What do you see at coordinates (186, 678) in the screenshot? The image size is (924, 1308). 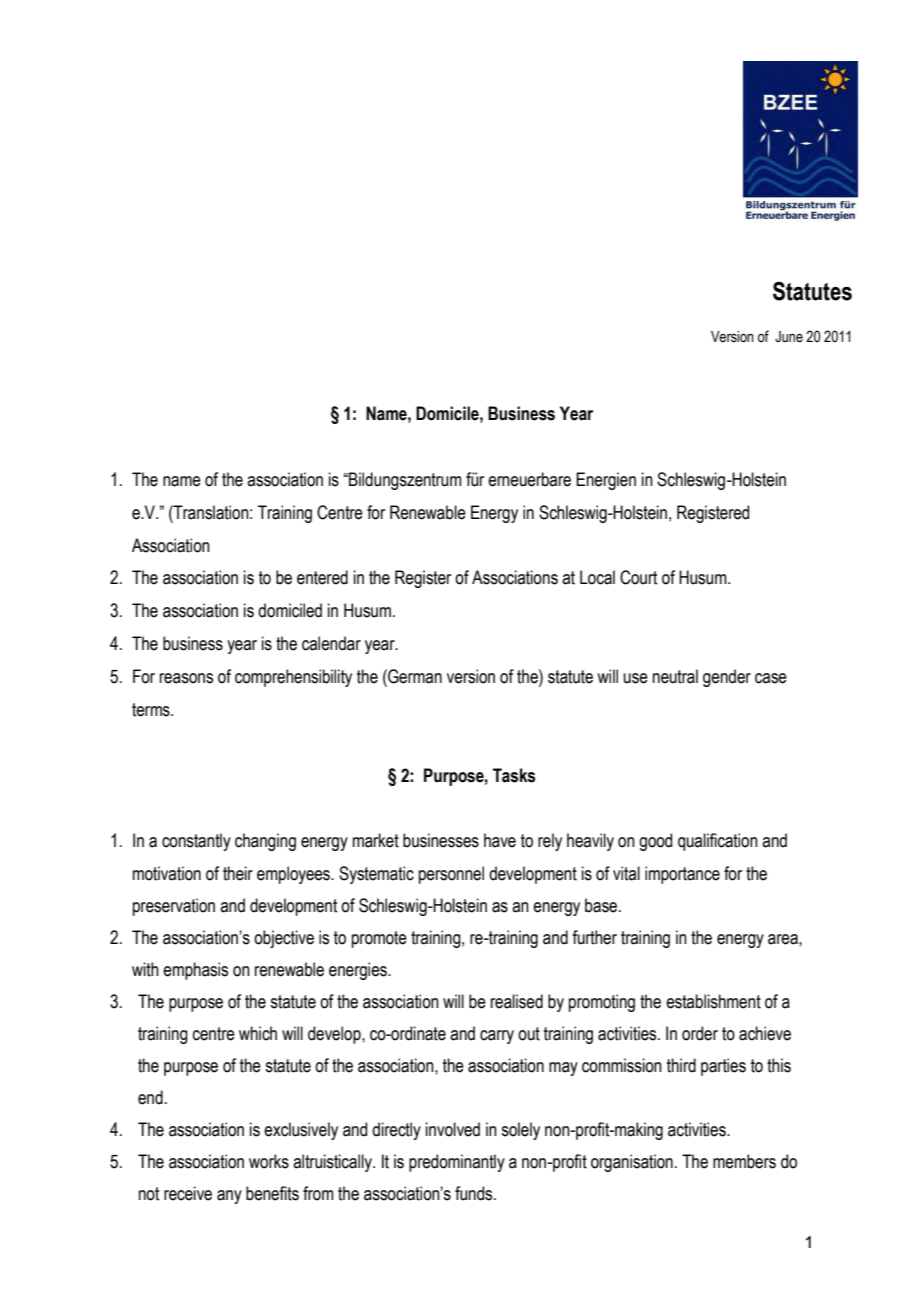 I see `reasons` at bounding box center [186, 678].
